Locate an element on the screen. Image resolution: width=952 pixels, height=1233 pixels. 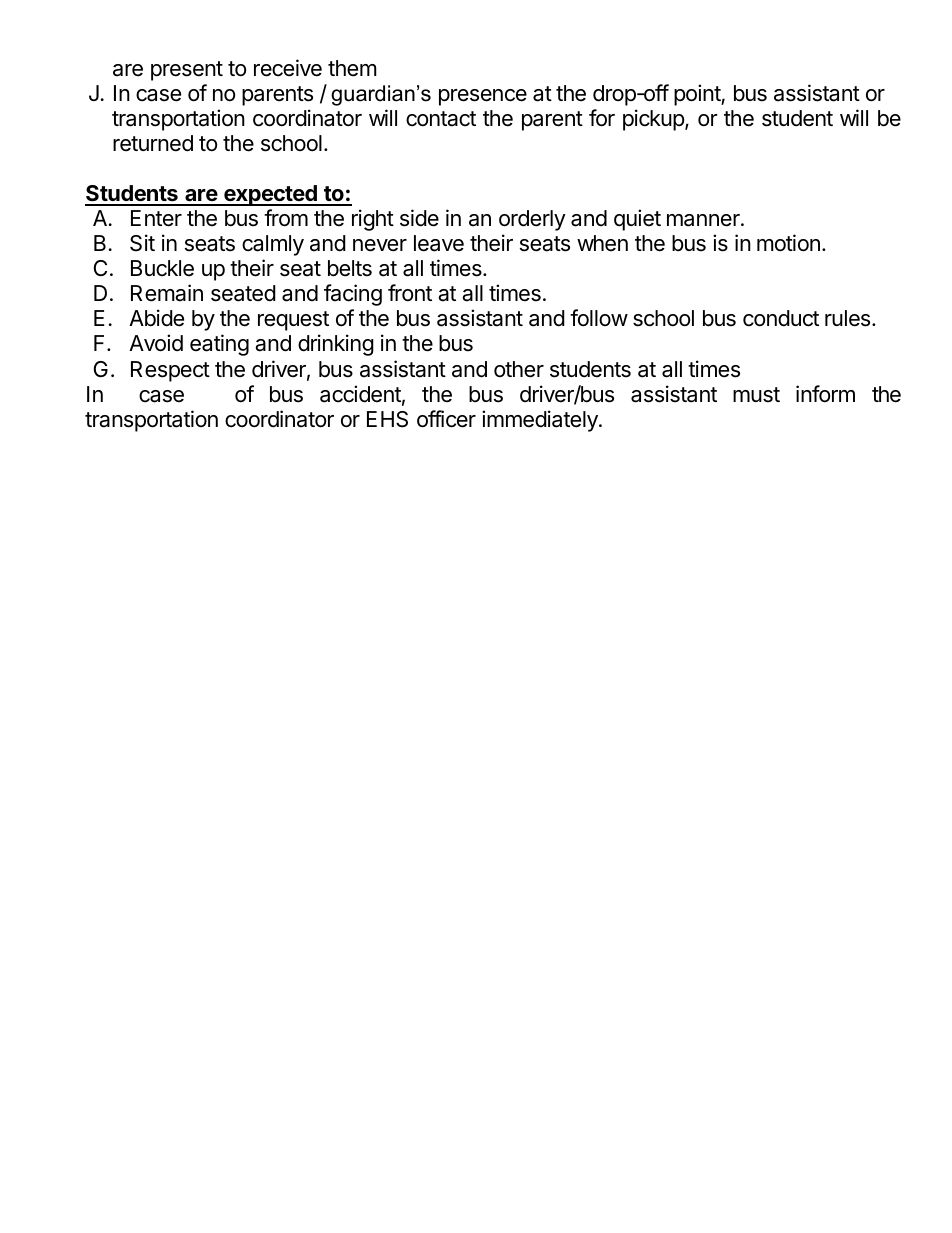
conduct is located at coordinates (781, 318).
